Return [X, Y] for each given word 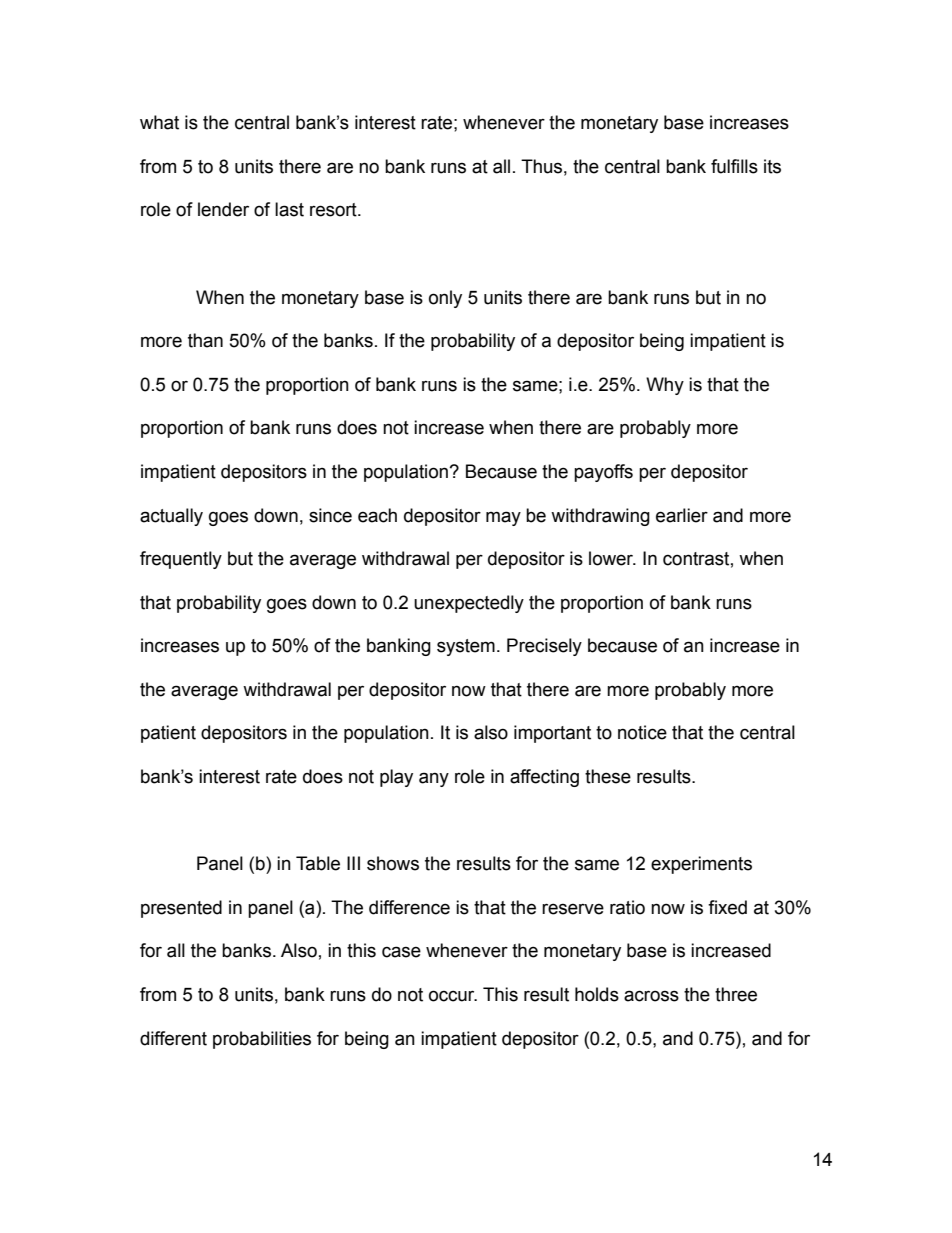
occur [453, 996]
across [651, 996]
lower [612, 558]
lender [223, 209]
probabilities [262, 1040]
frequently [181, 560]
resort [334, 210]
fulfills [734, 166]
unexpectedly [469, 604]
